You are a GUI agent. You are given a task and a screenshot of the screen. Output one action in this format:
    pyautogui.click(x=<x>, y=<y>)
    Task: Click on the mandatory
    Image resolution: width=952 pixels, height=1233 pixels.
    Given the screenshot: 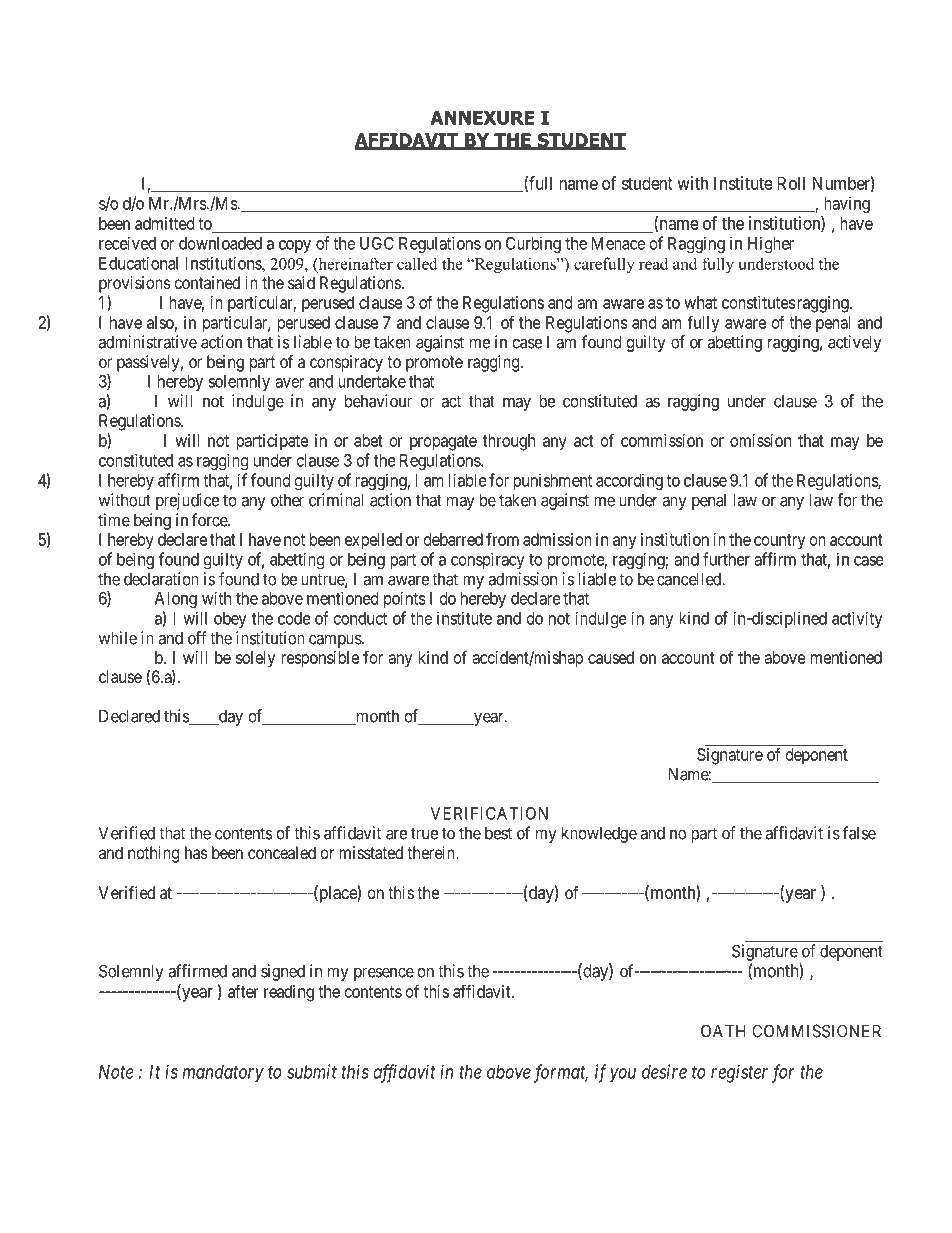 What is the action you would take?
    pyautogui.click(x=223, y=1074)
